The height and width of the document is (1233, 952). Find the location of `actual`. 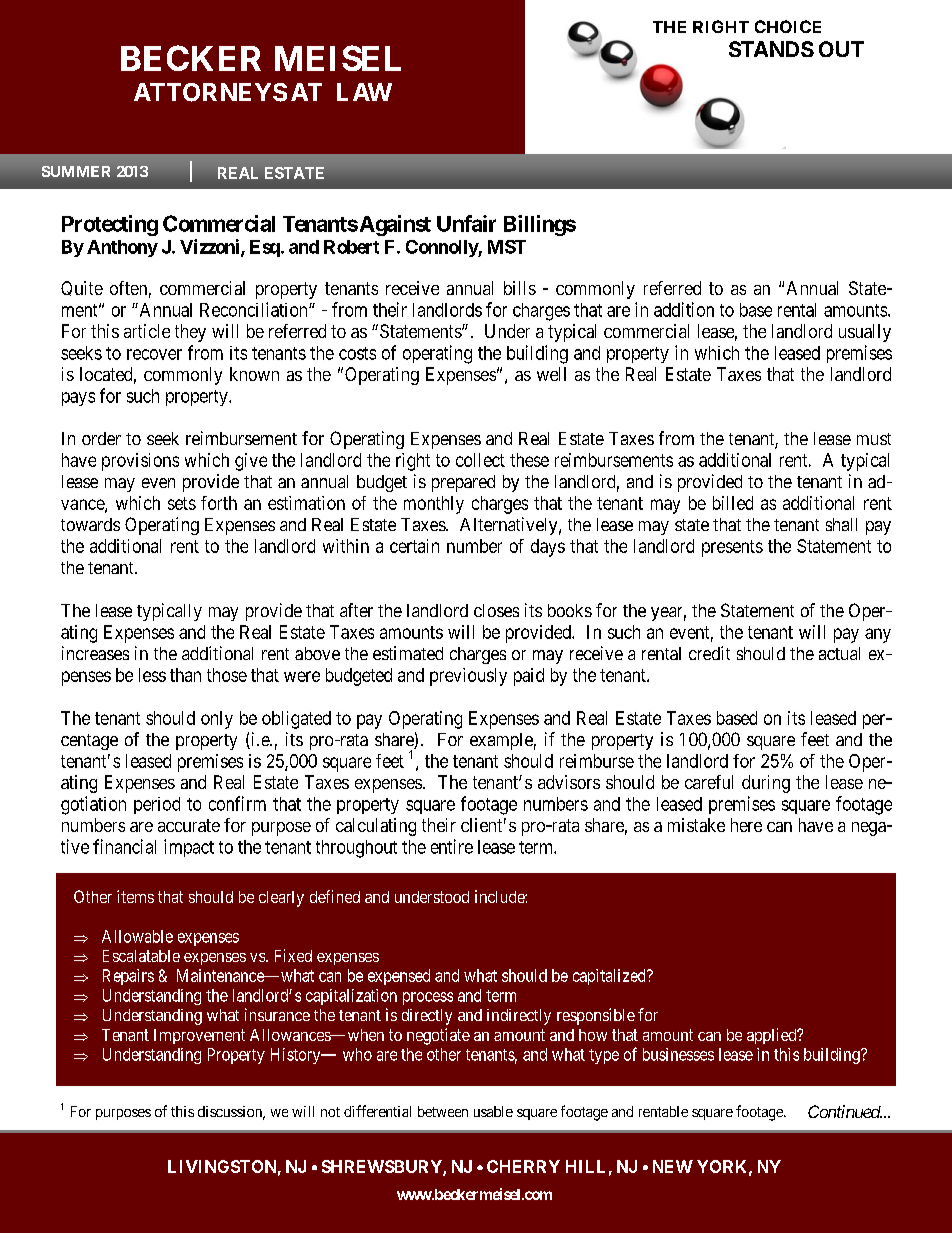

actual is located at coordinates (839, 653).
